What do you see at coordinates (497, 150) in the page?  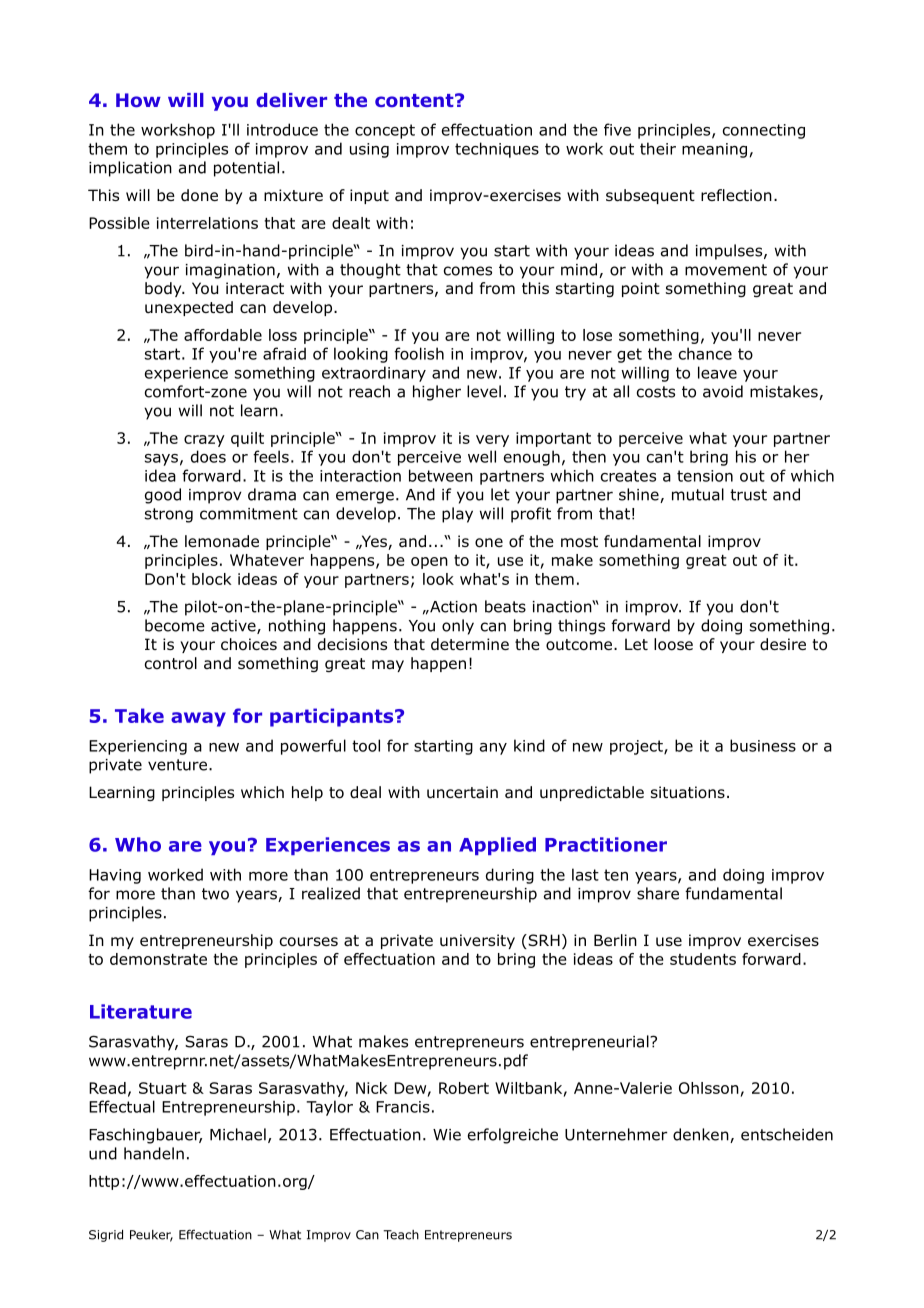 I see `techniques` at bounding box center [497, 150].
